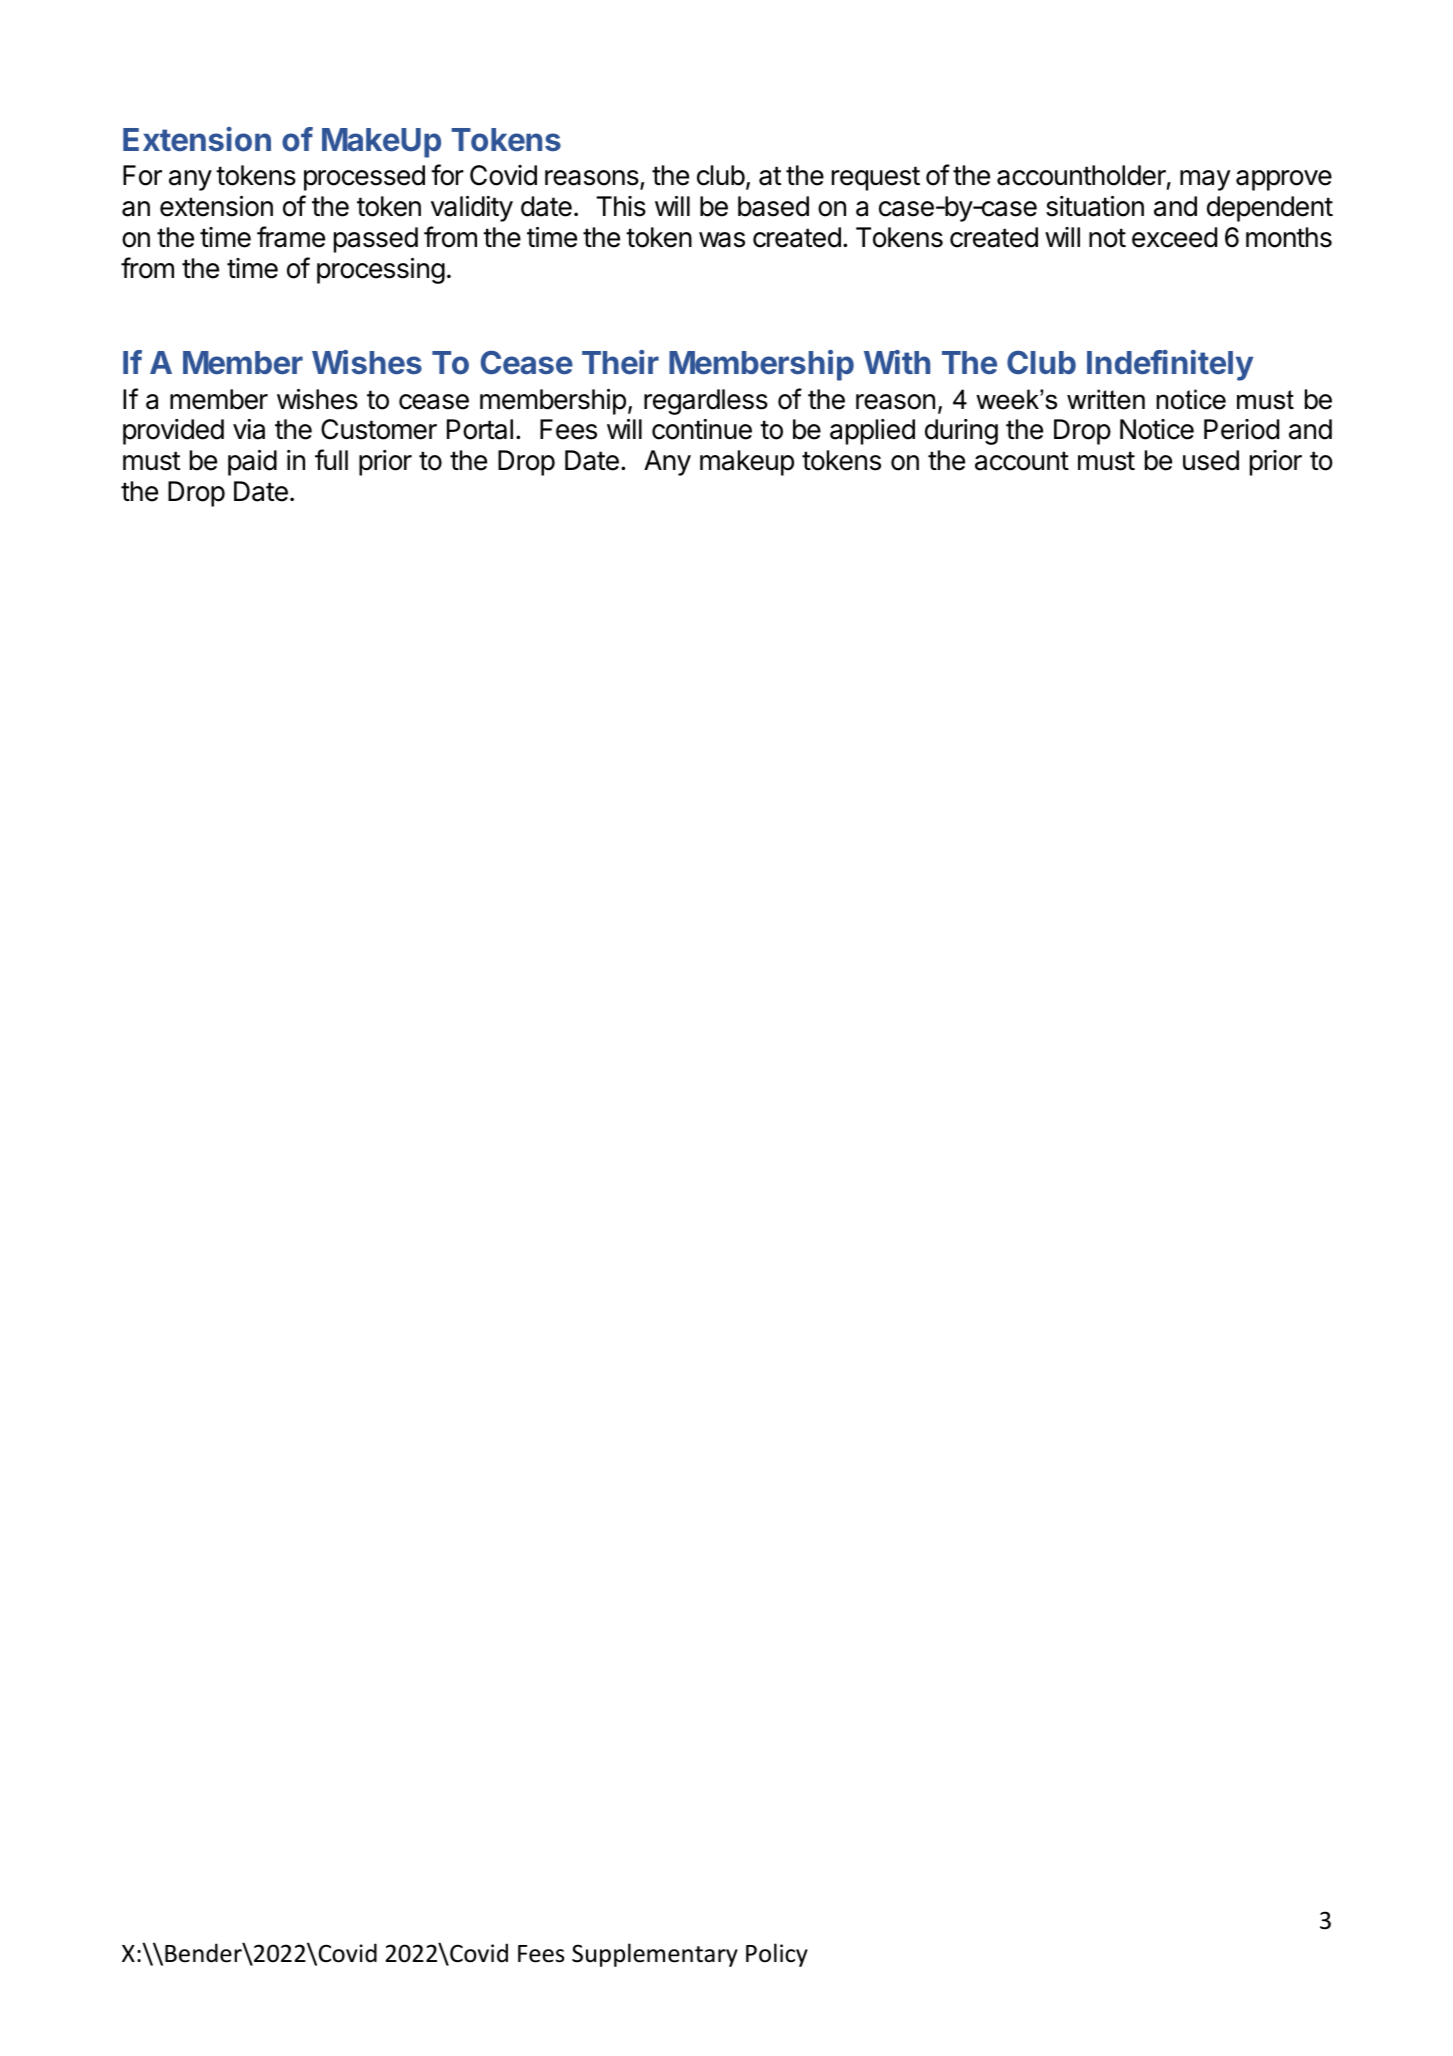 This screenshot has height=2056, width=1453. What do you see at coordinates (331, 459) in the screenshot?
I see `full` at bounding box center [331, 459].
